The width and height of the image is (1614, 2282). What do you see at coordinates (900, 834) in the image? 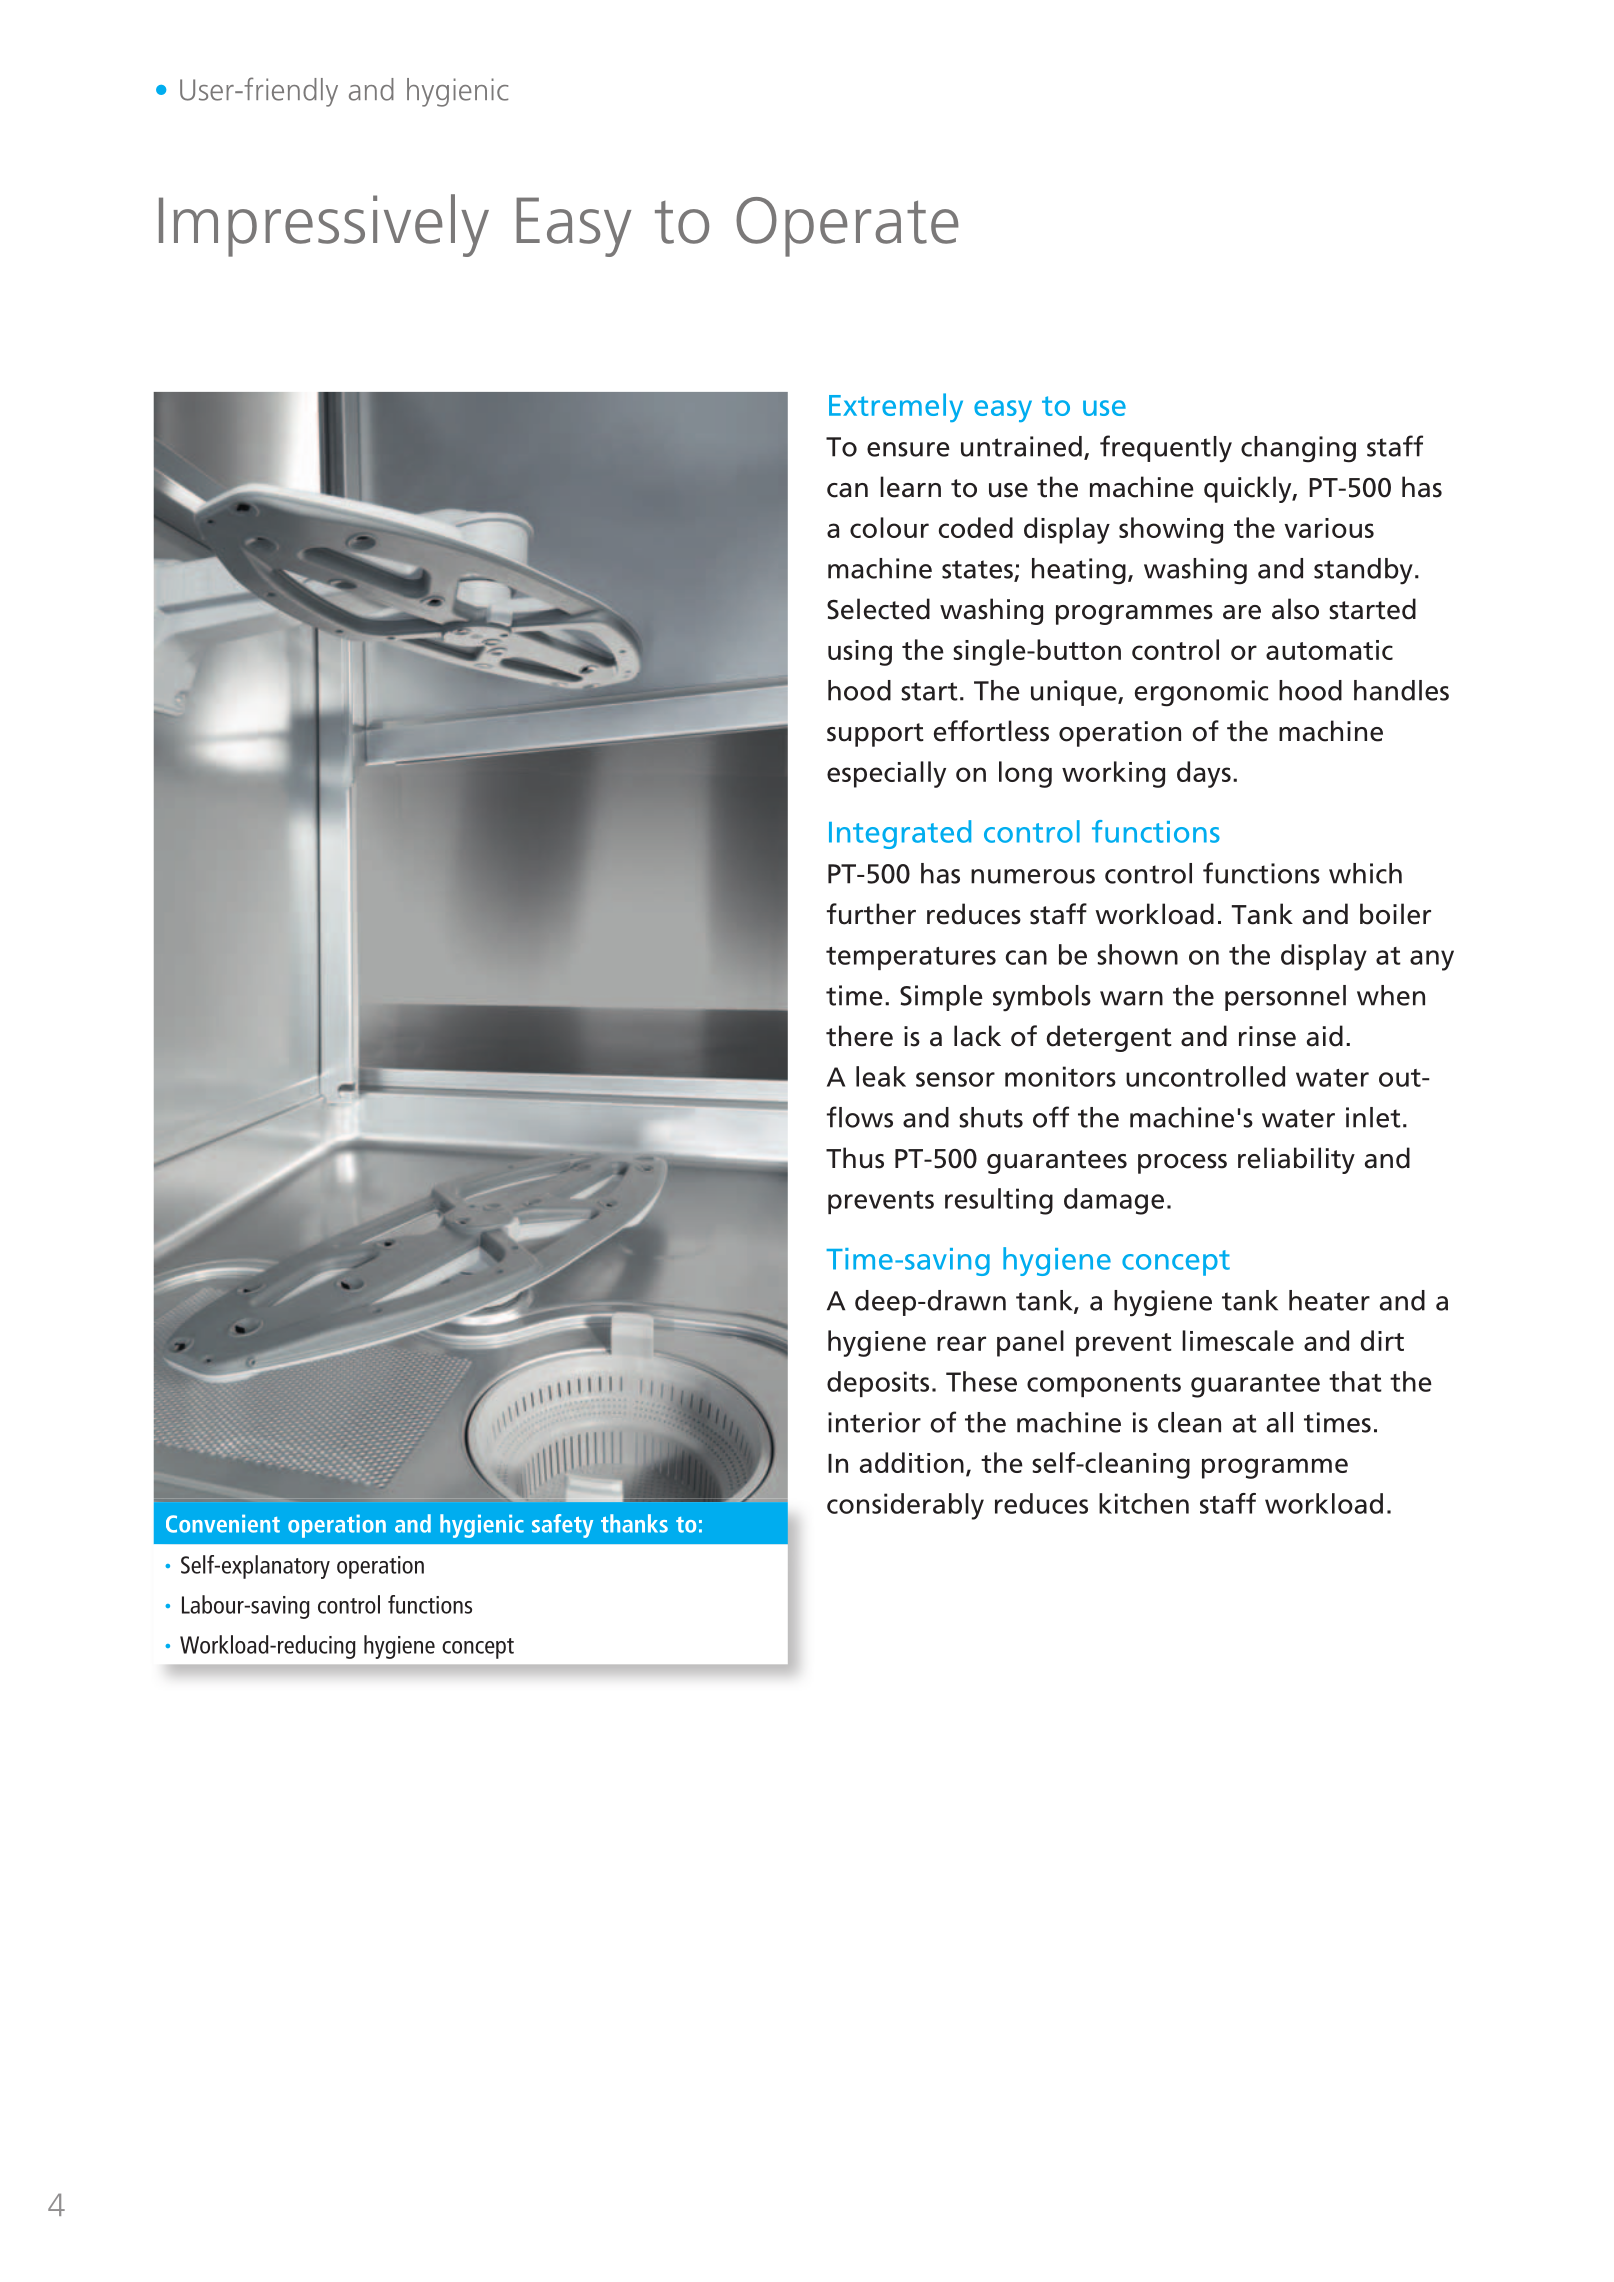
I see `Integrated` at bounding box center [900, 834].
